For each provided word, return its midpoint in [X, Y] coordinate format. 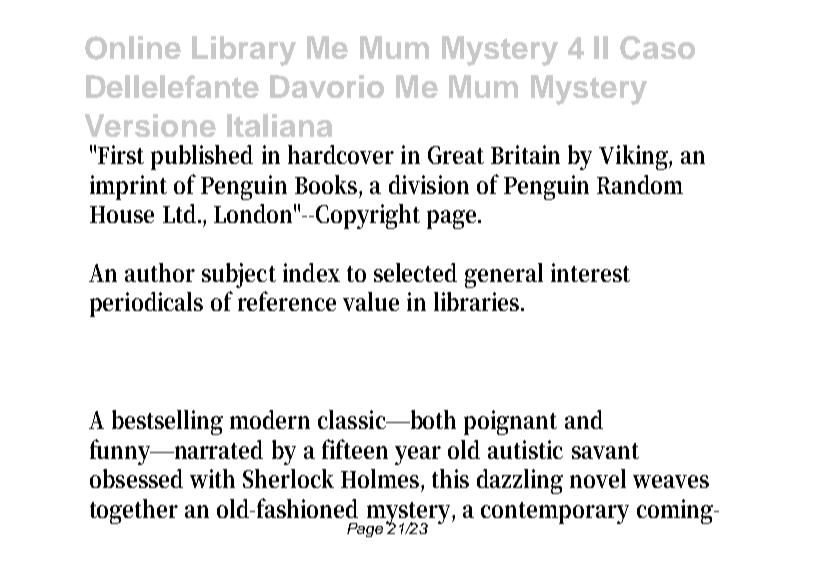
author [160, 272]
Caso [657, 48]
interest [590, 272]
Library [244, 51]
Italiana [279, 125]
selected [415, 272]
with [212, 478]
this [450, 478]
